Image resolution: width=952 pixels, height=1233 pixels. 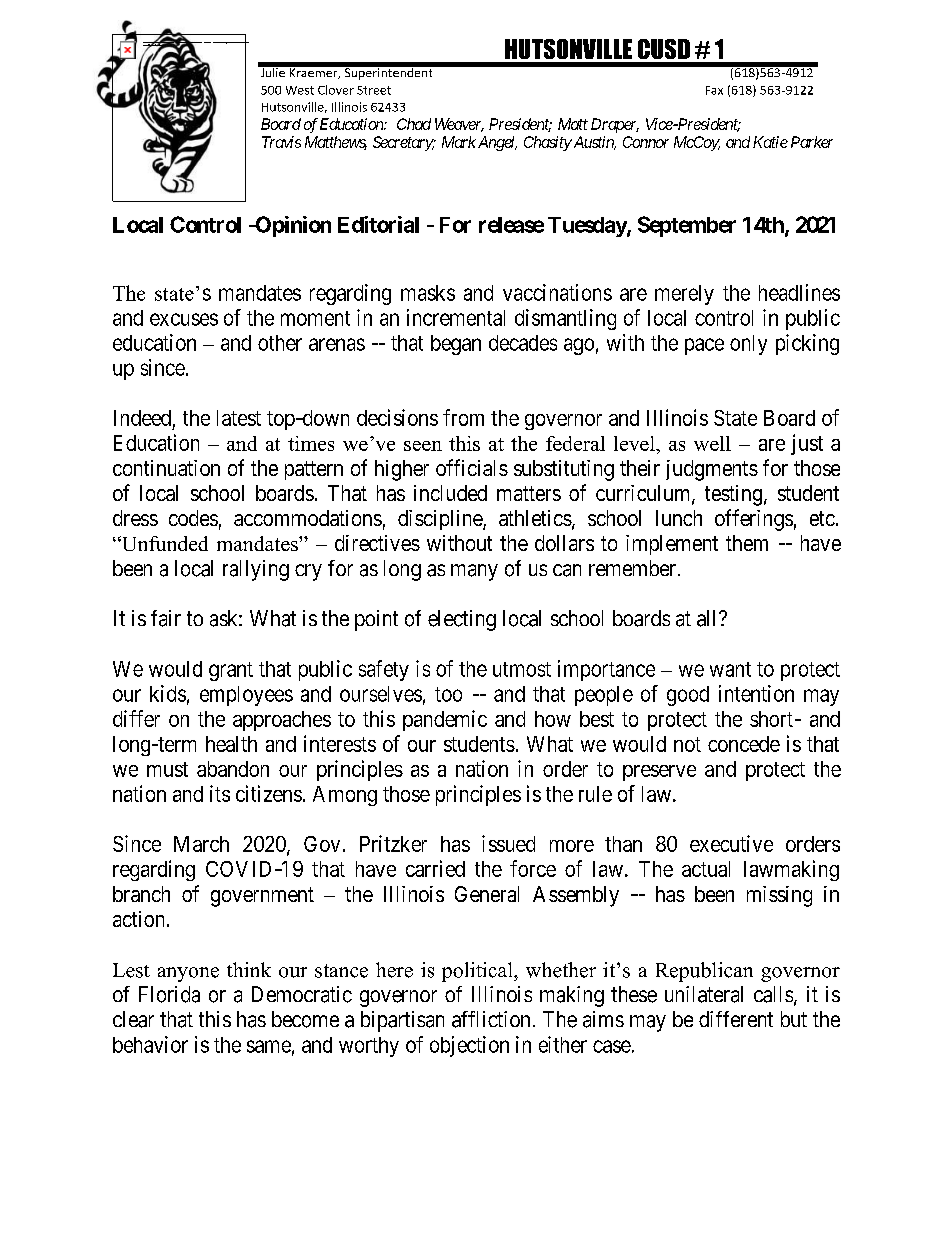 What do you see at coordinates (239, 418) in the screenshot?
I see `latest` at bounding box center [239, 418].
